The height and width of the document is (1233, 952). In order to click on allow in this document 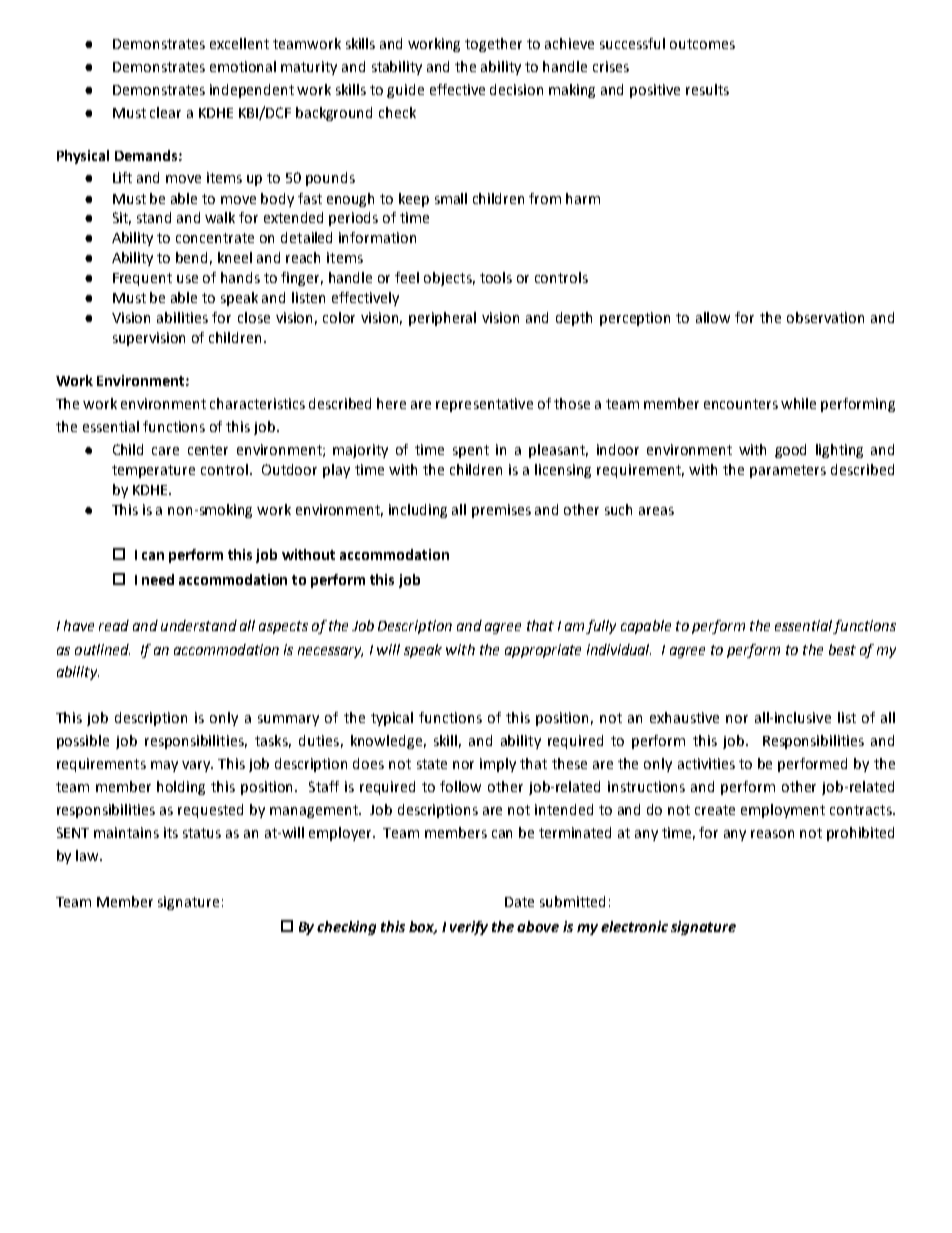, I will do `click(713, 317)`.
